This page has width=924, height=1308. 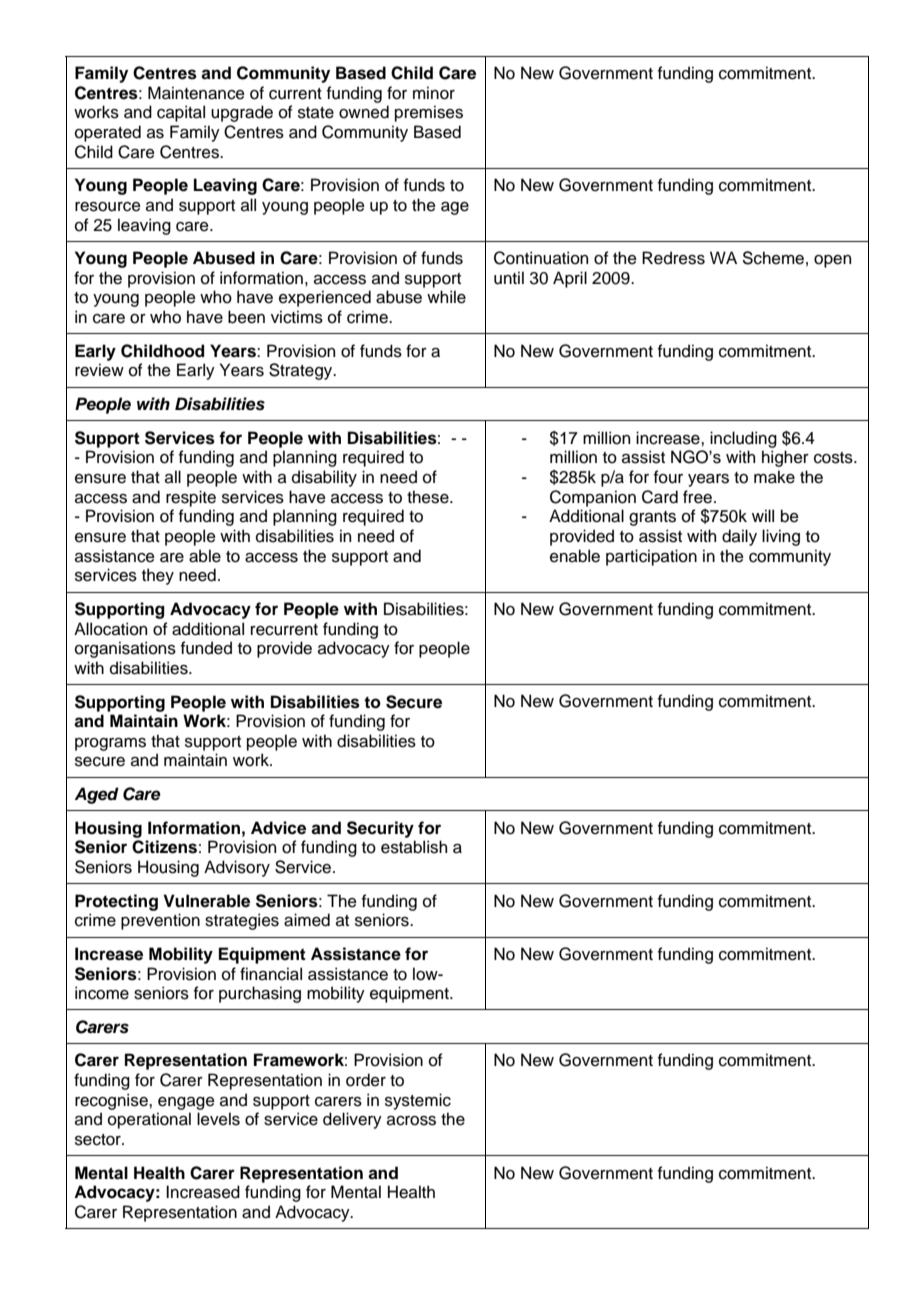 What do you see at coordinates (206, 648) in the page?
I see `funded` at bounding box center [206, 648].
